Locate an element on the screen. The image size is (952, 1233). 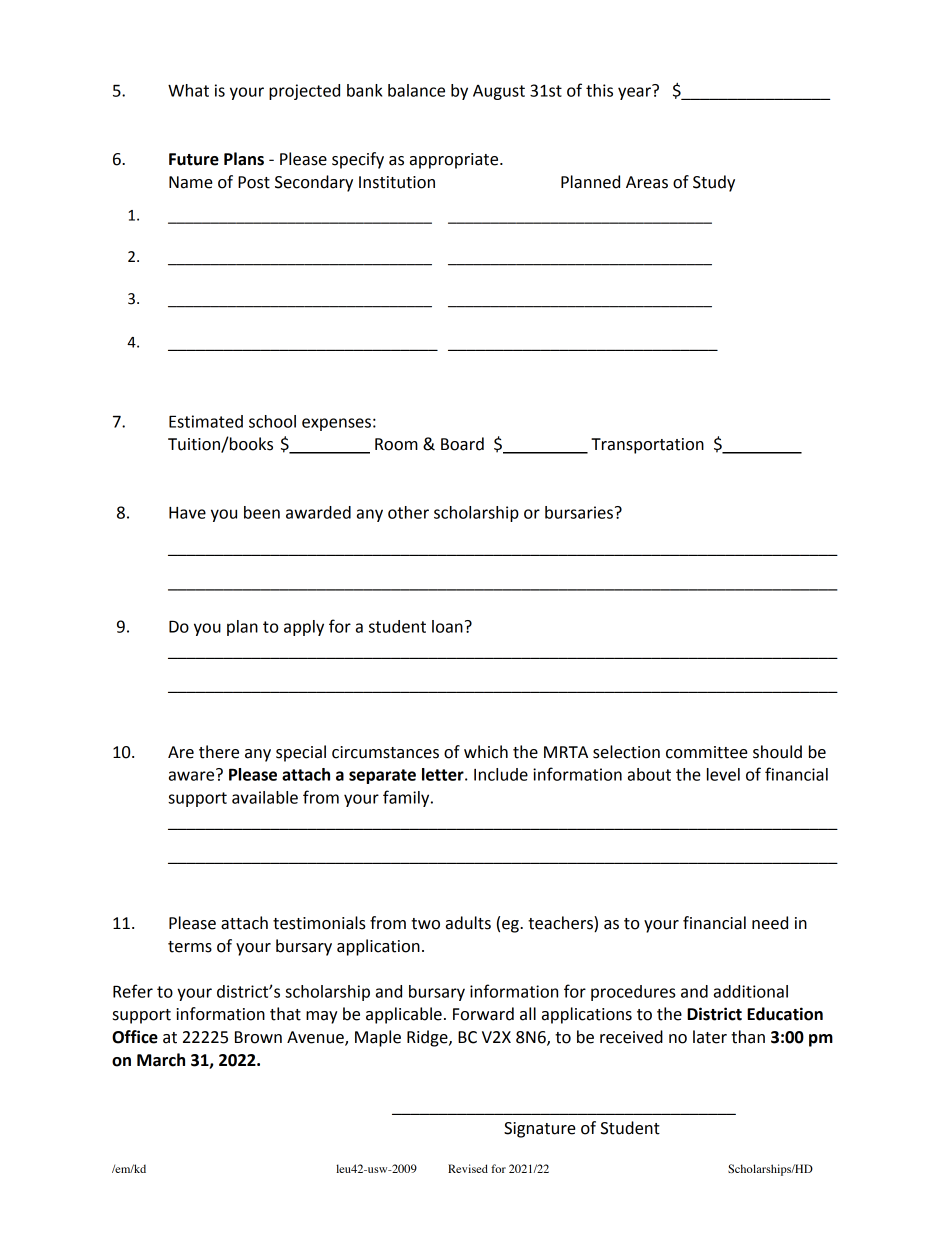
Study is located at coordinates (714, 183).
